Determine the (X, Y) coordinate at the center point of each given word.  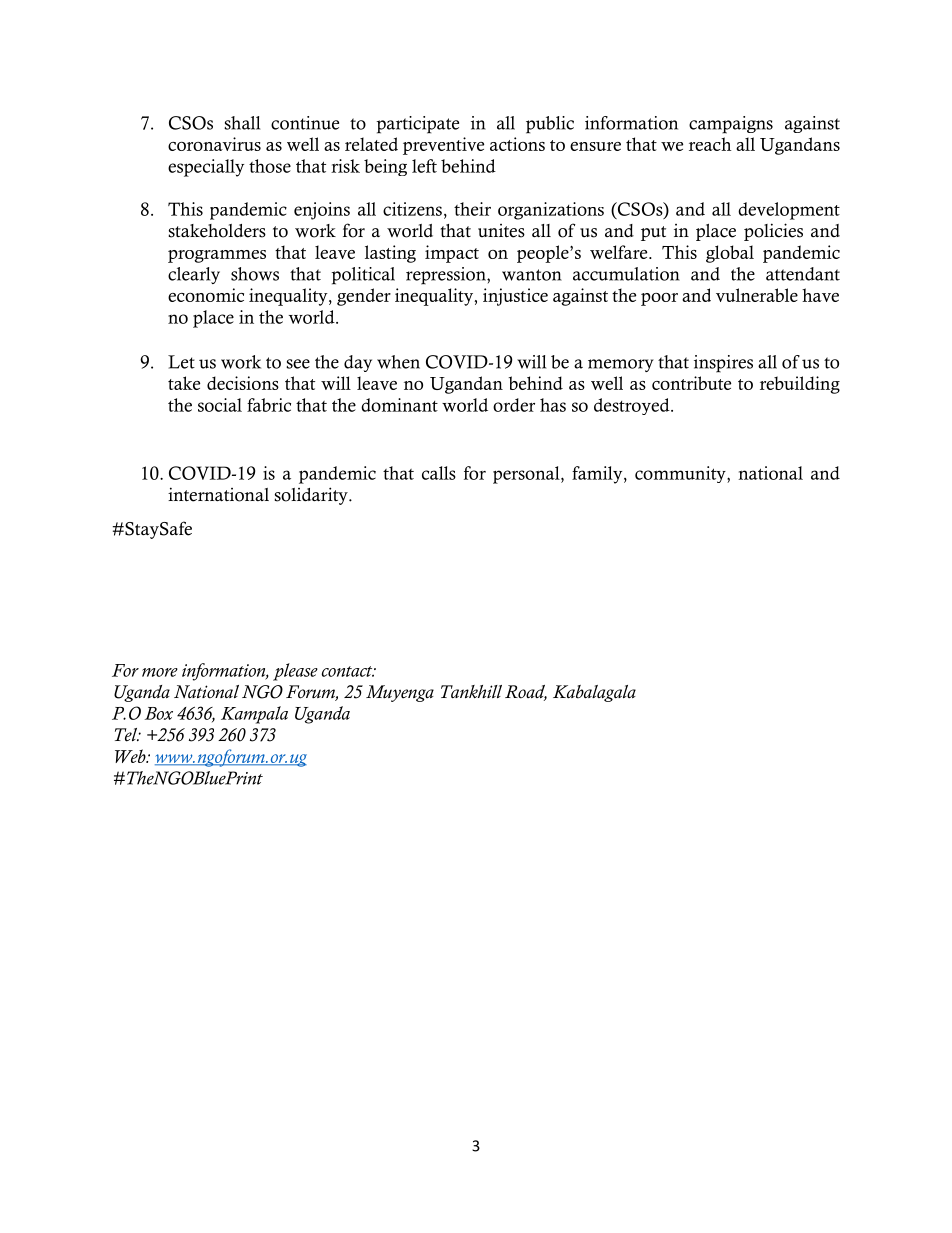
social (220, 405)
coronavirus (214, 144)
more (160, 672)
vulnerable (757, 295)
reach (710, 144)
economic (206, 295)
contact (348, 671)
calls (439, 473)
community (681, 474)
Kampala (254, 715)
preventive (443, 146)
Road (526, 693)
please (295, 672)
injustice (515, 297)
